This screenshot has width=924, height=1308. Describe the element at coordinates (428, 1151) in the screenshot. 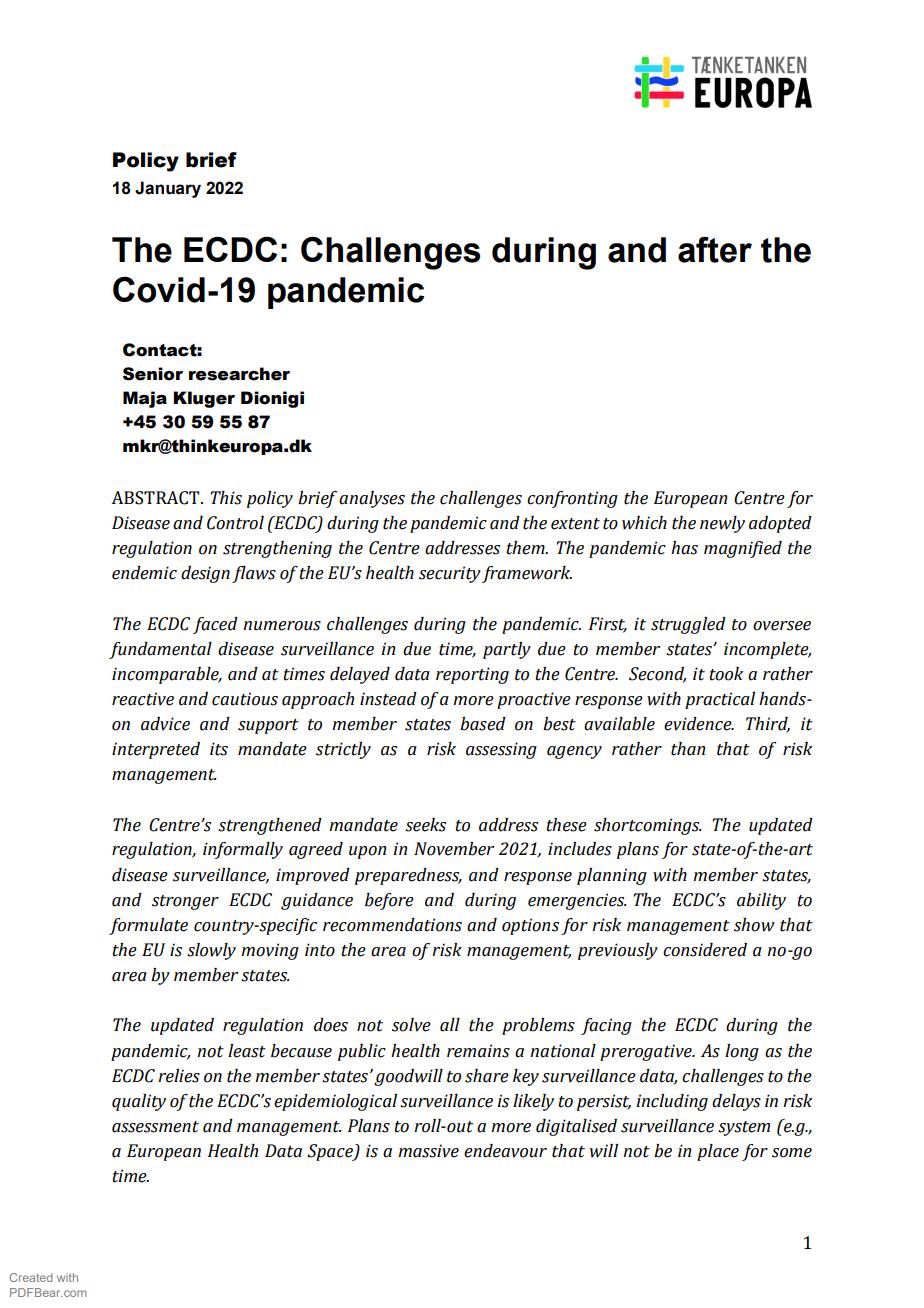

I see `massive` at that location.
